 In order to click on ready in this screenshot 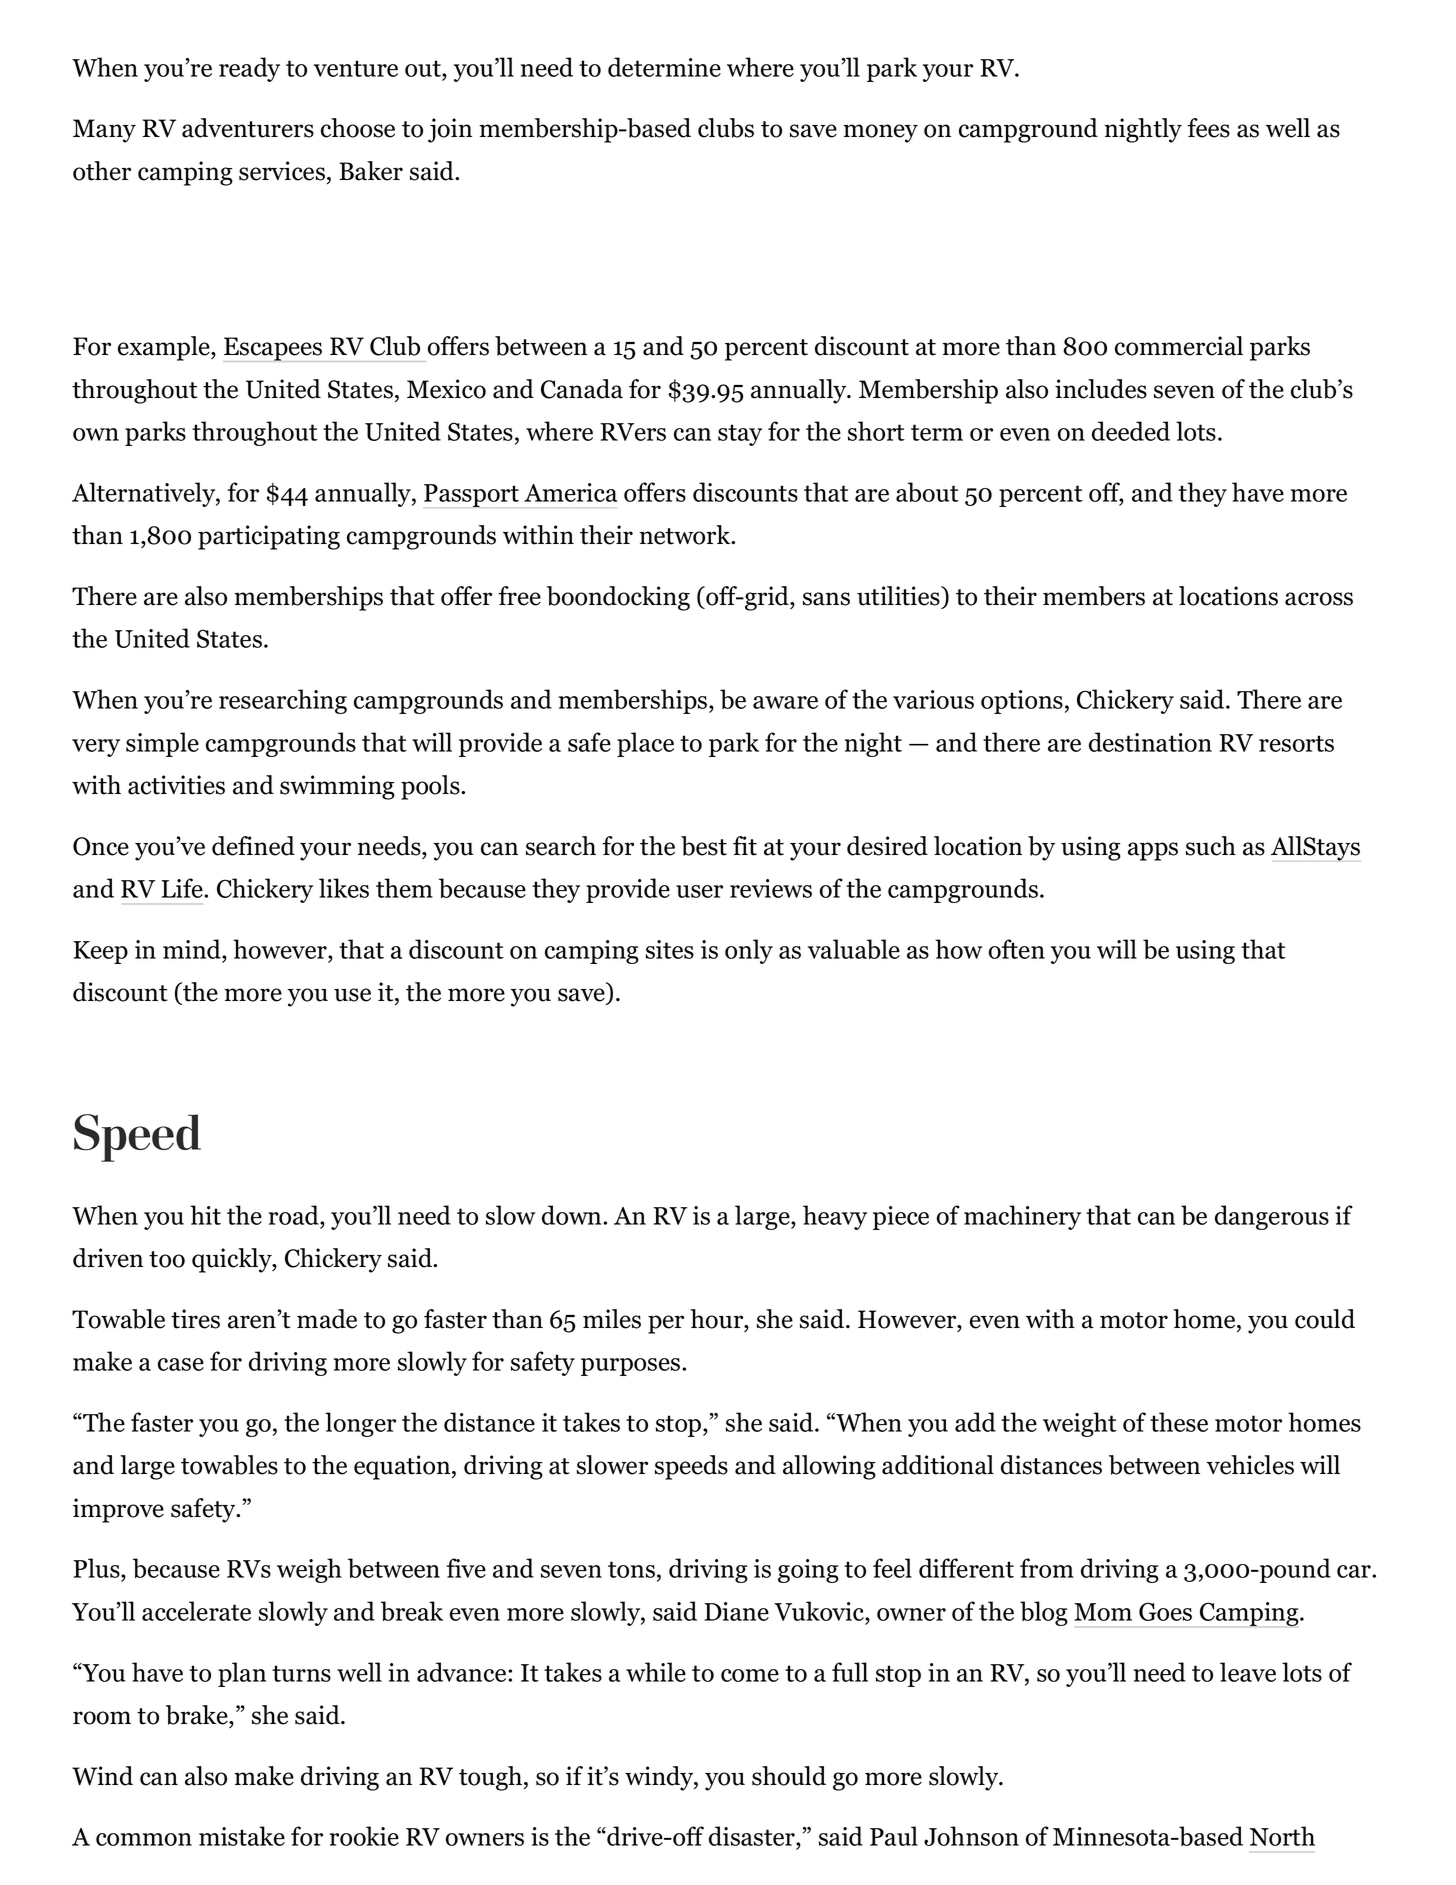, I will do `click(249, 69)`.
